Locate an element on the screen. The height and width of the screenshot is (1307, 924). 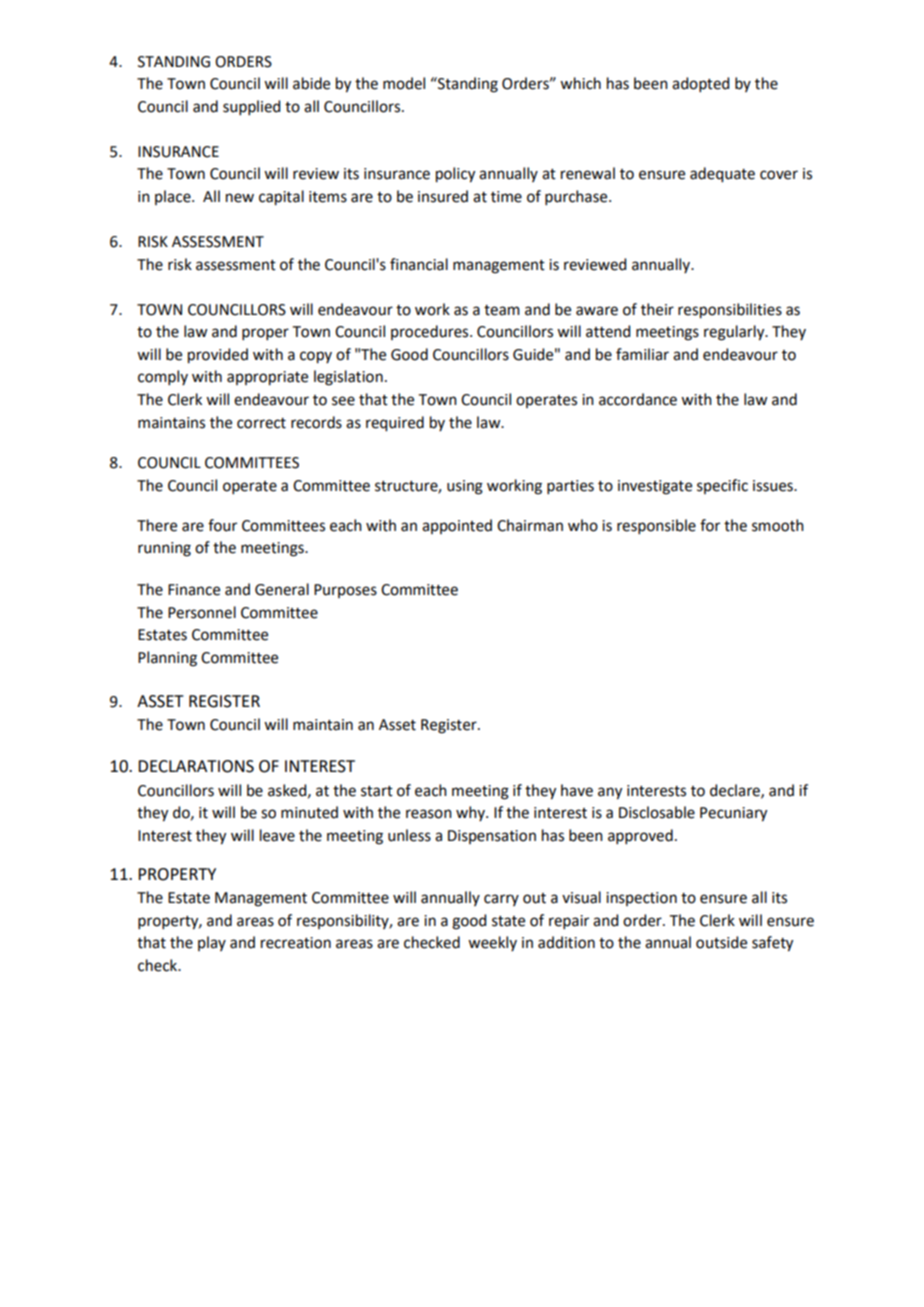
carry is located at coordinates (501, 900).
